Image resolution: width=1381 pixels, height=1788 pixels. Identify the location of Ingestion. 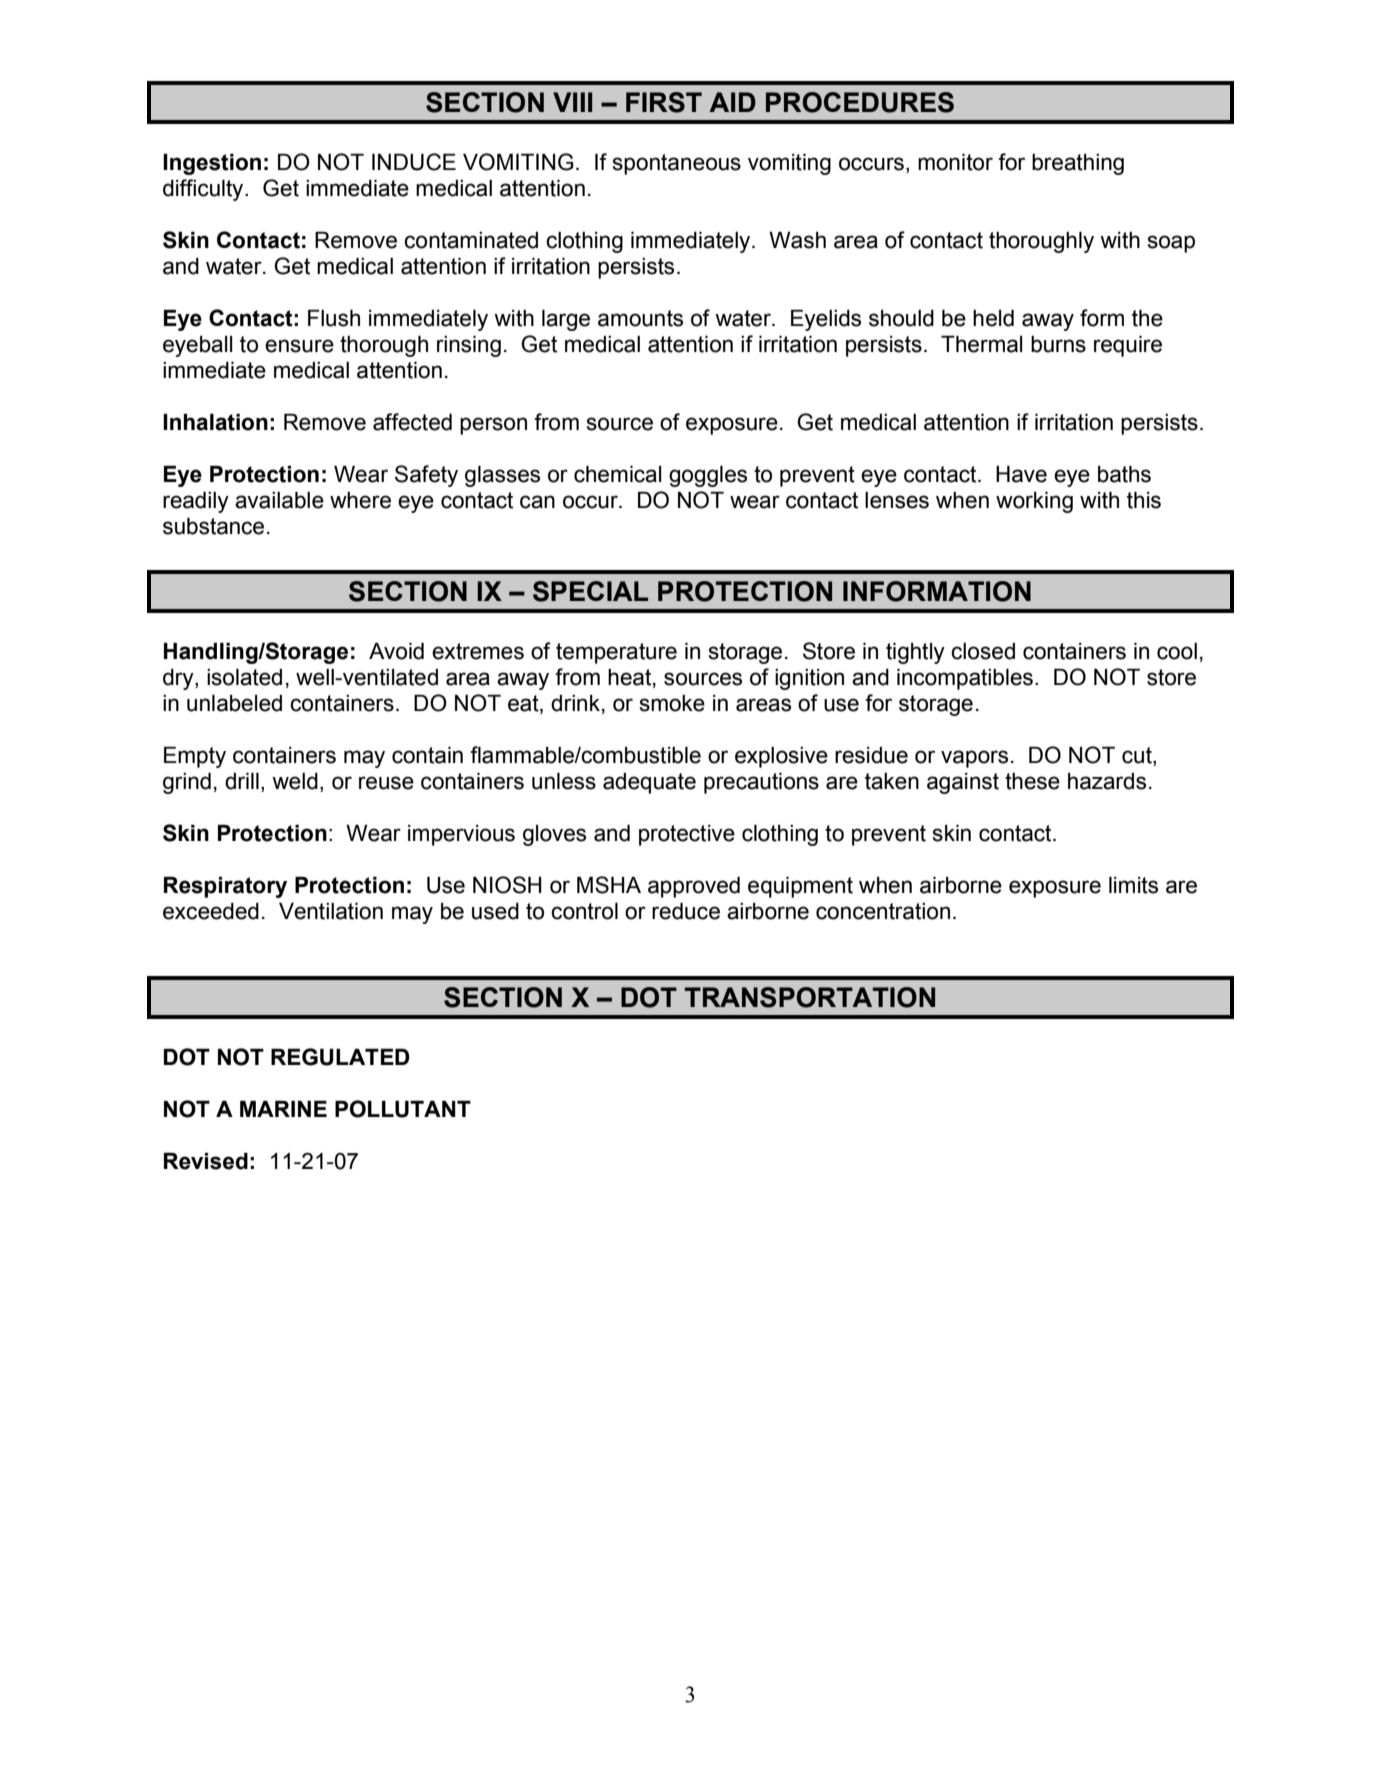
(212, 164).
